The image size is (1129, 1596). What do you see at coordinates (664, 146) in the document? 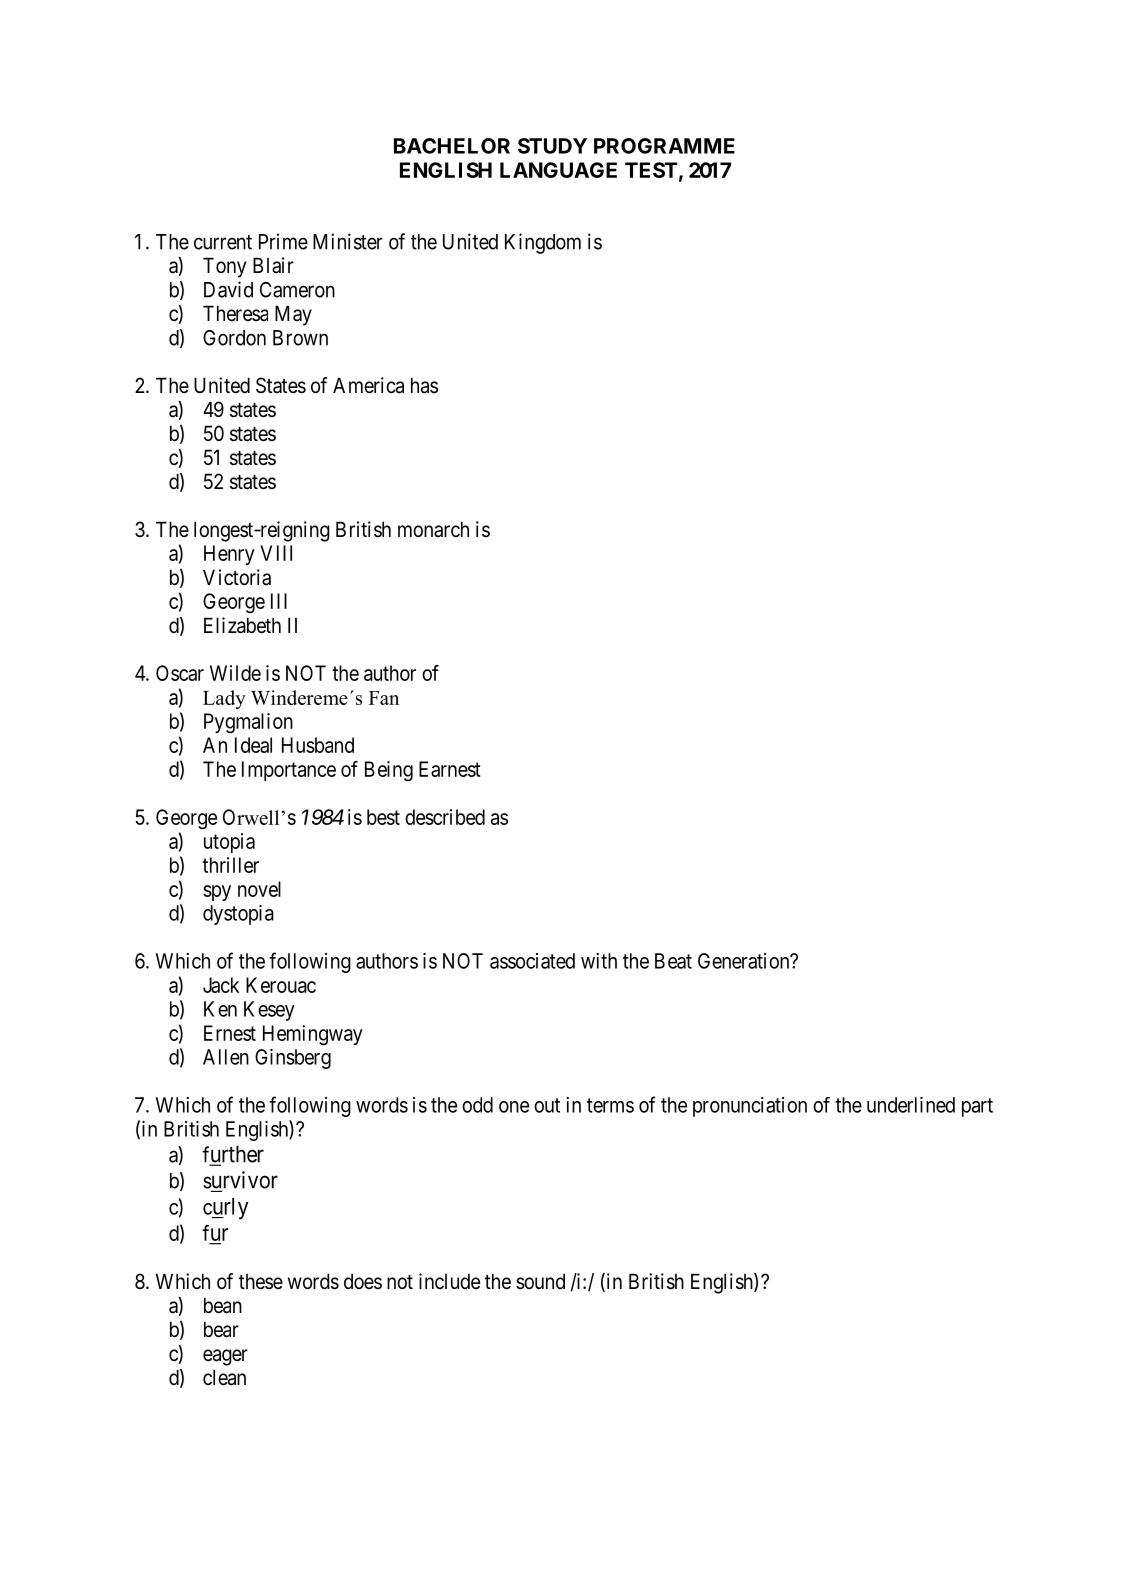
I see `PROGRAMME` at bounding box center [664, 146].
